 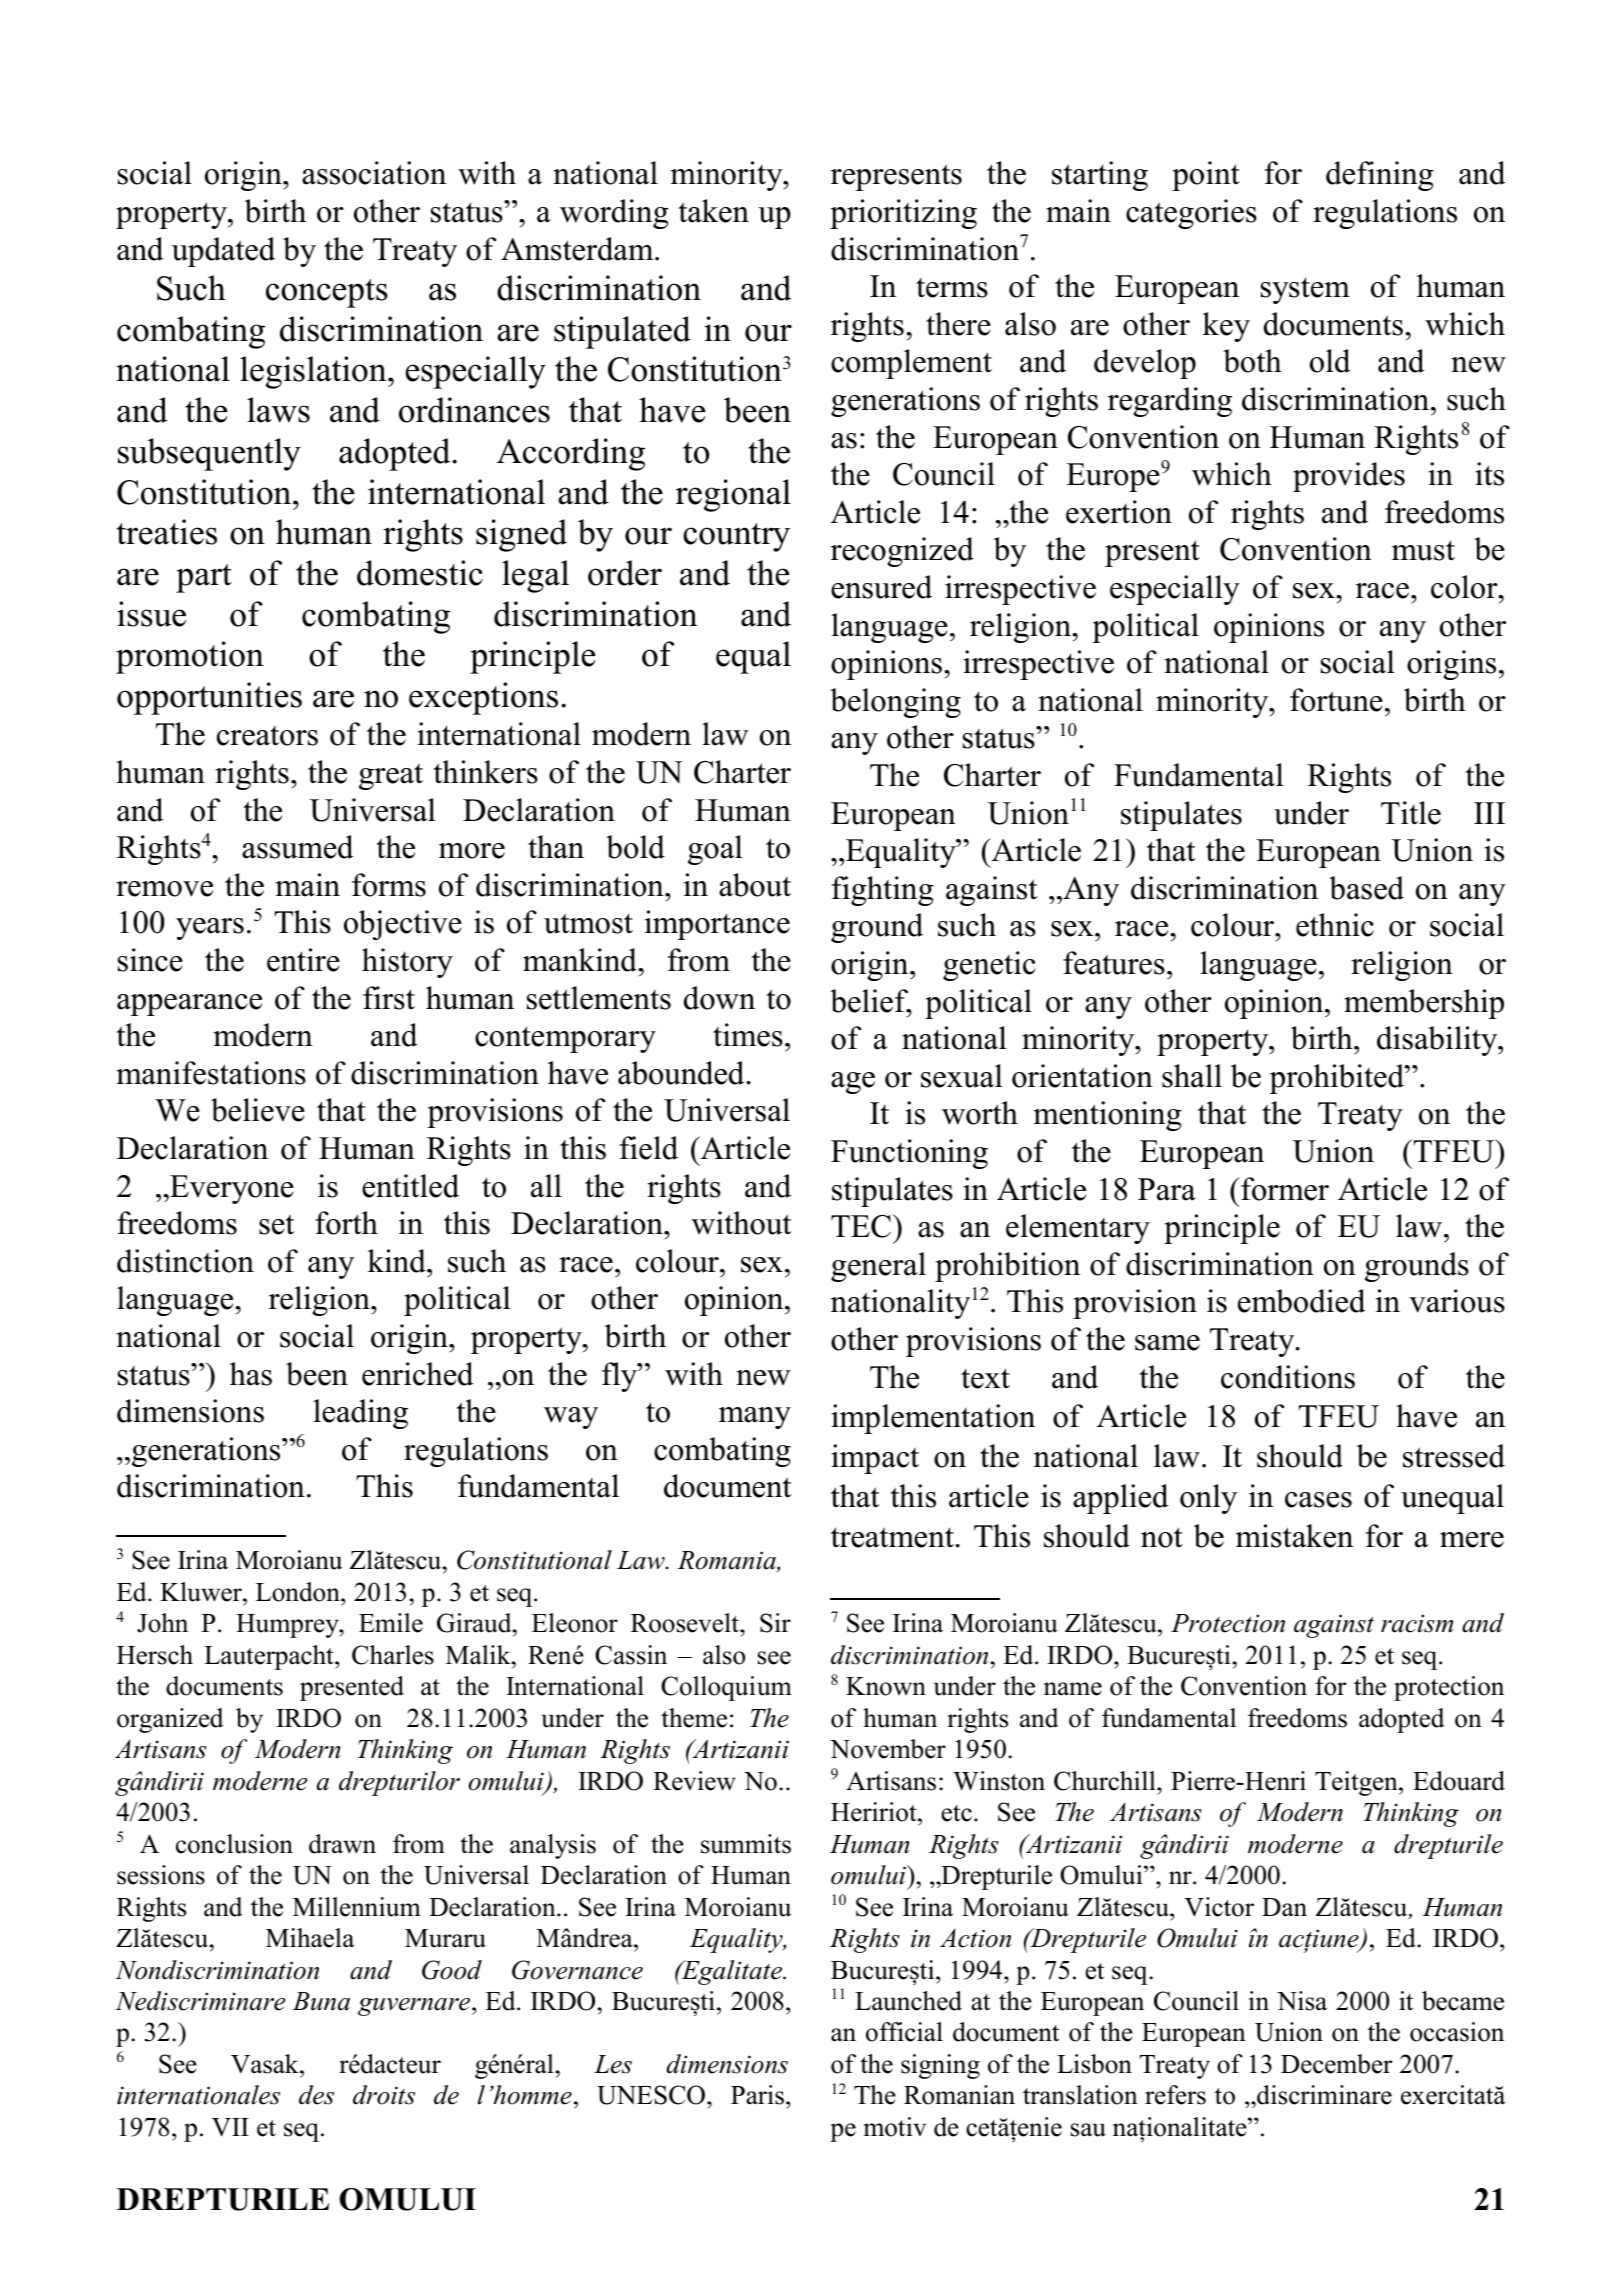 I want to click on concepts, so click(x=327, y=293).
